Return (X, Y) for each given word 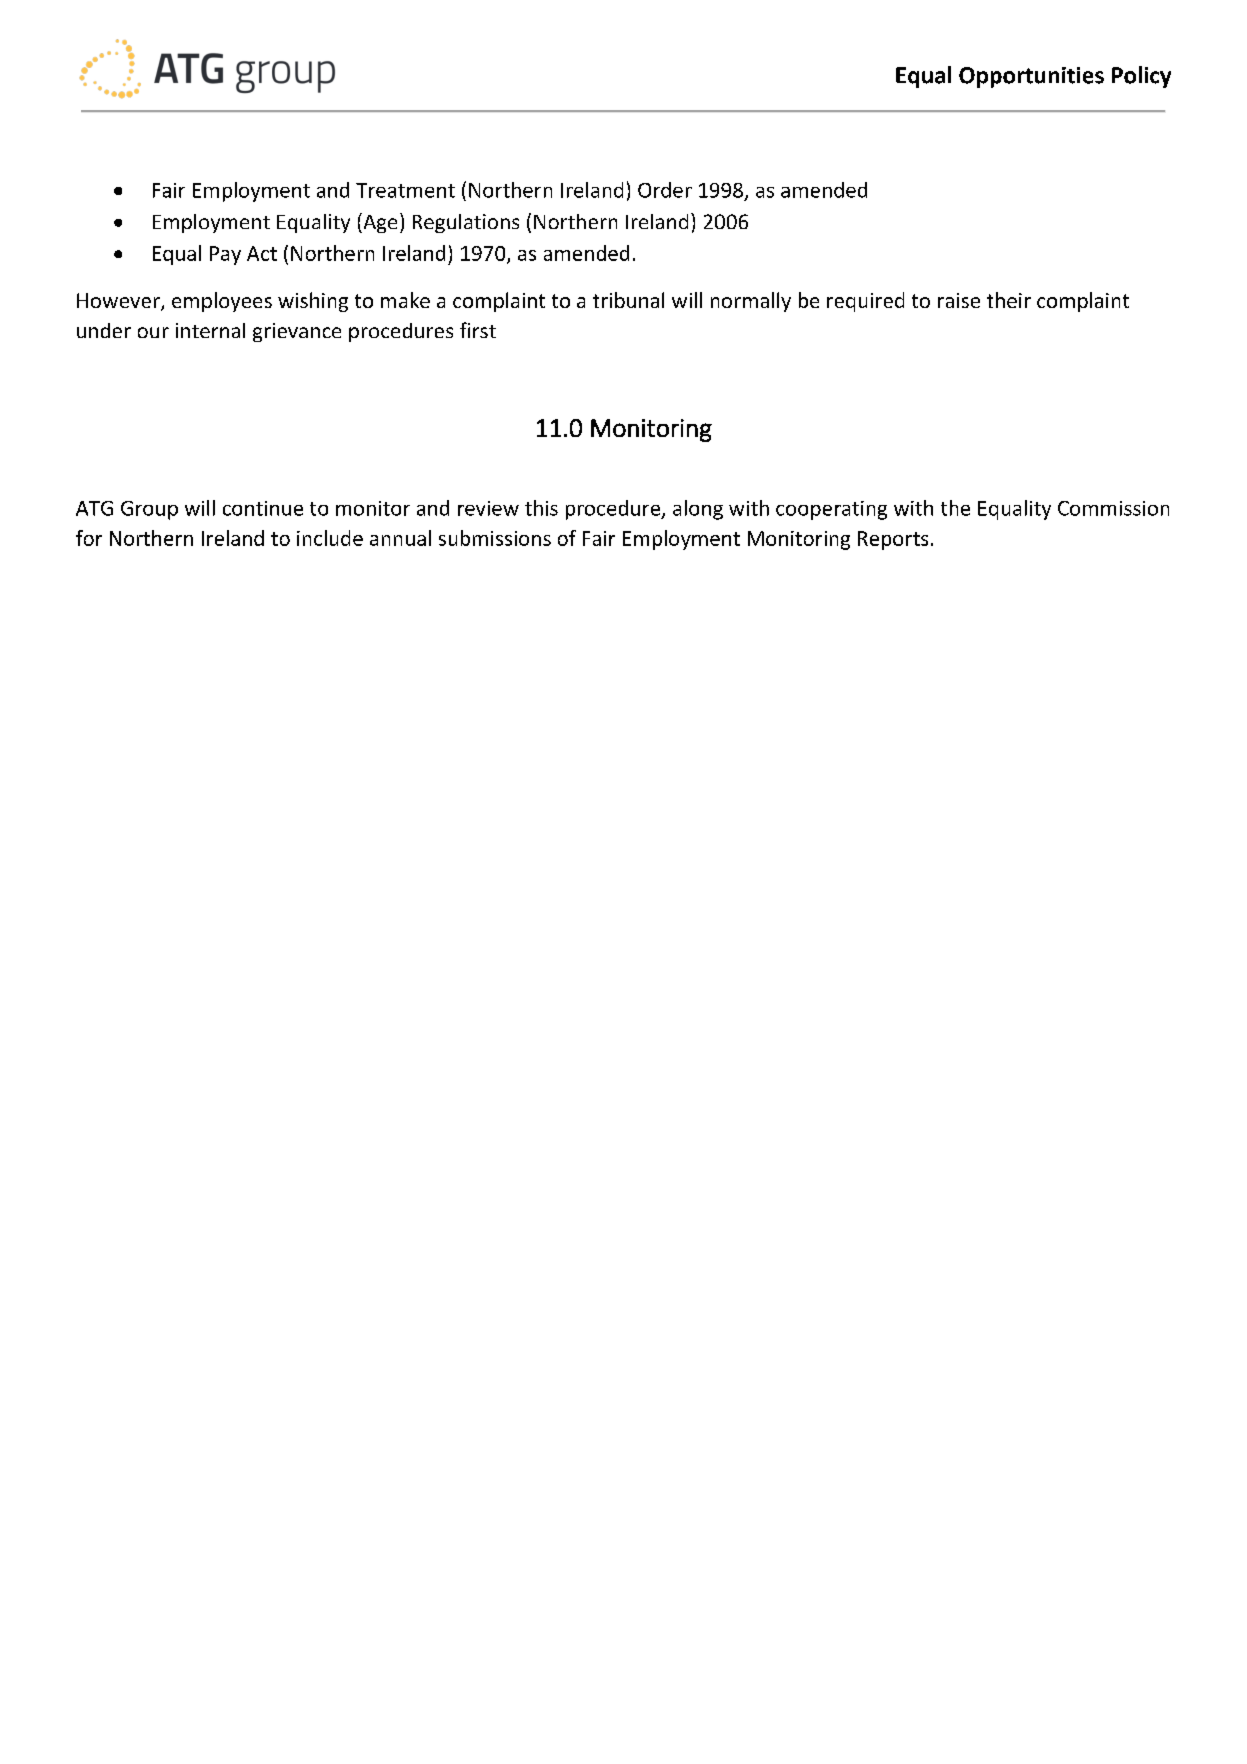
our (153, 332)
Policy (1141, 77)
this (541, 508)
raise (959, 300)
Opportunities (1031, 77)
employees (222, 302)
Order (665, 190)
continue (263, 508)
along (698, 510)
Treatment (405, 190)
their (1009, 300)
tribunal (628, 300)
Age (379, 223)
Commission (1113, 508)
